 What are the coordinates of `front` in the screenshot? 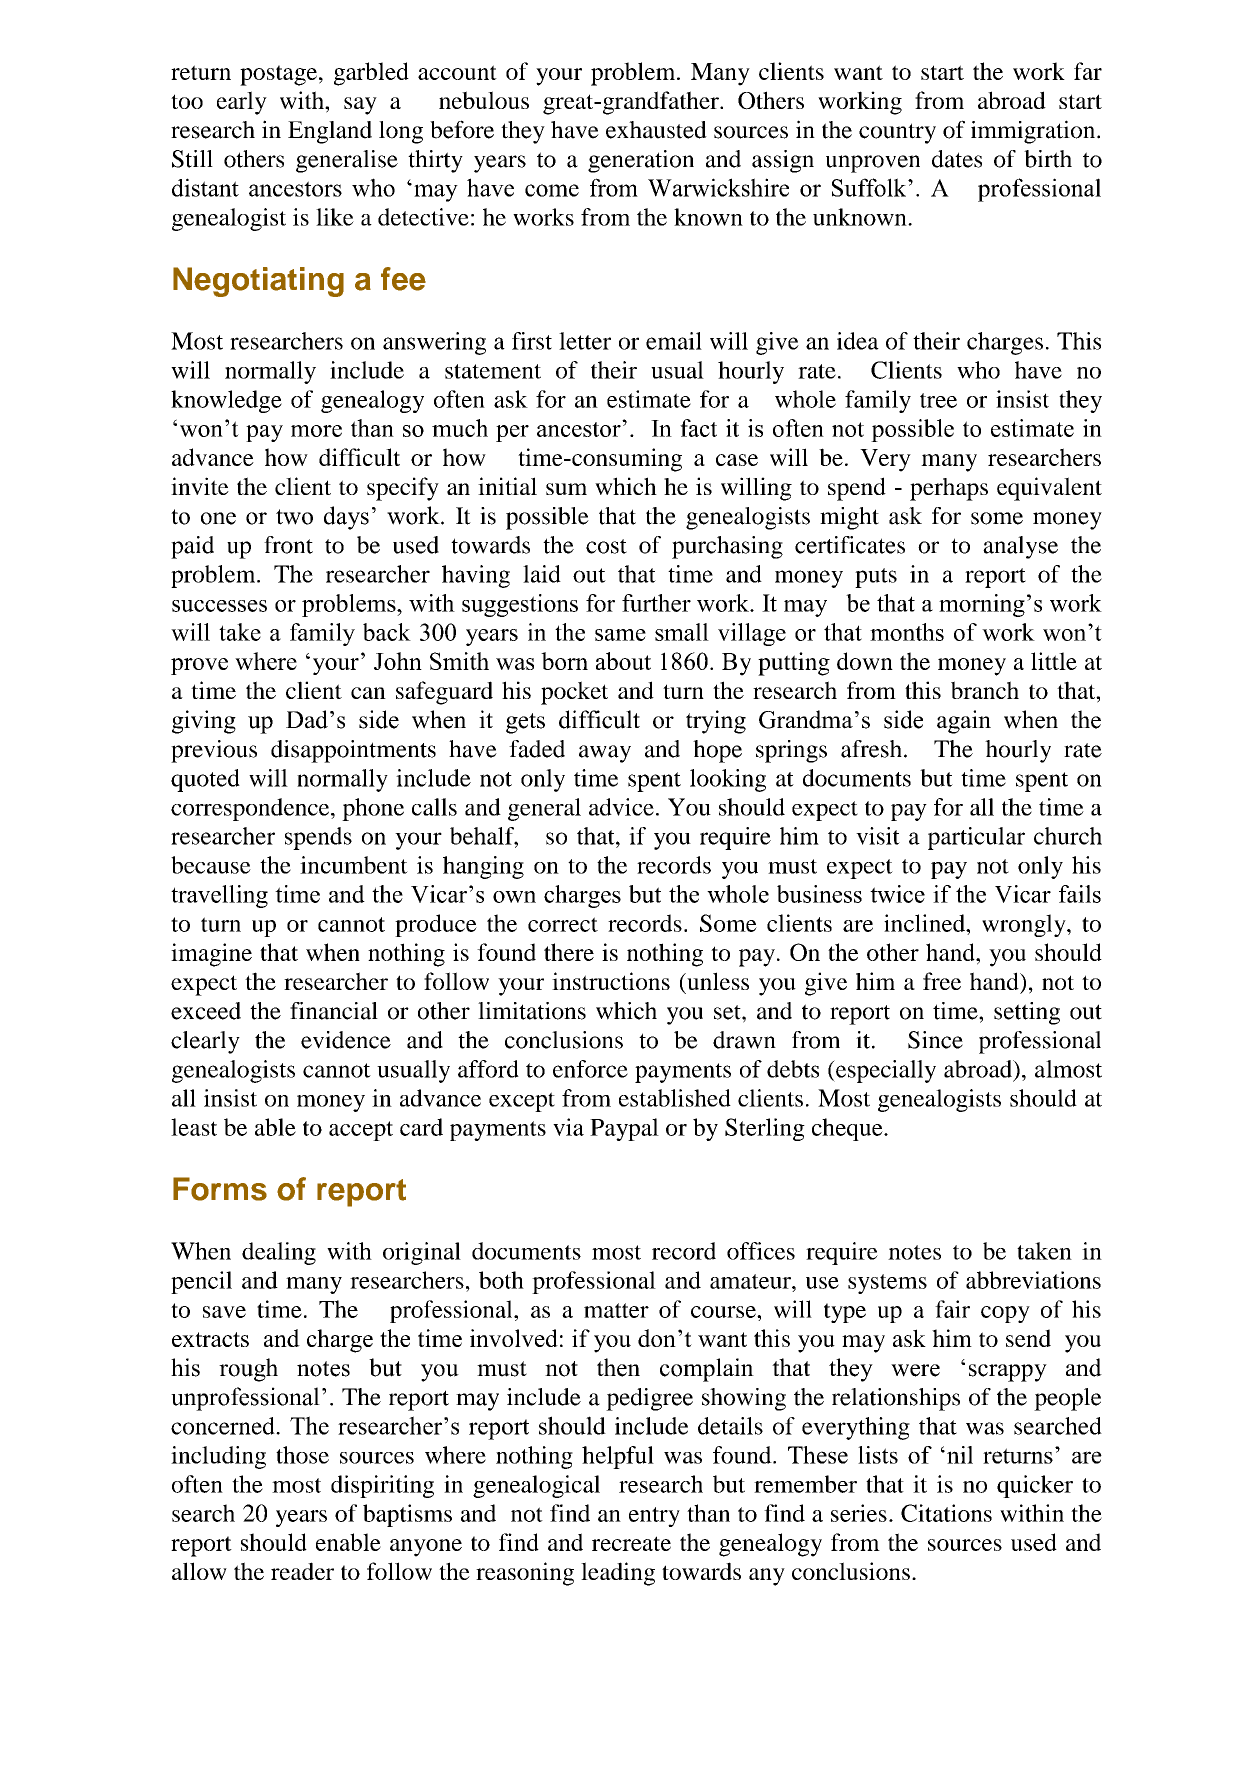 It's located at (288, 545).
